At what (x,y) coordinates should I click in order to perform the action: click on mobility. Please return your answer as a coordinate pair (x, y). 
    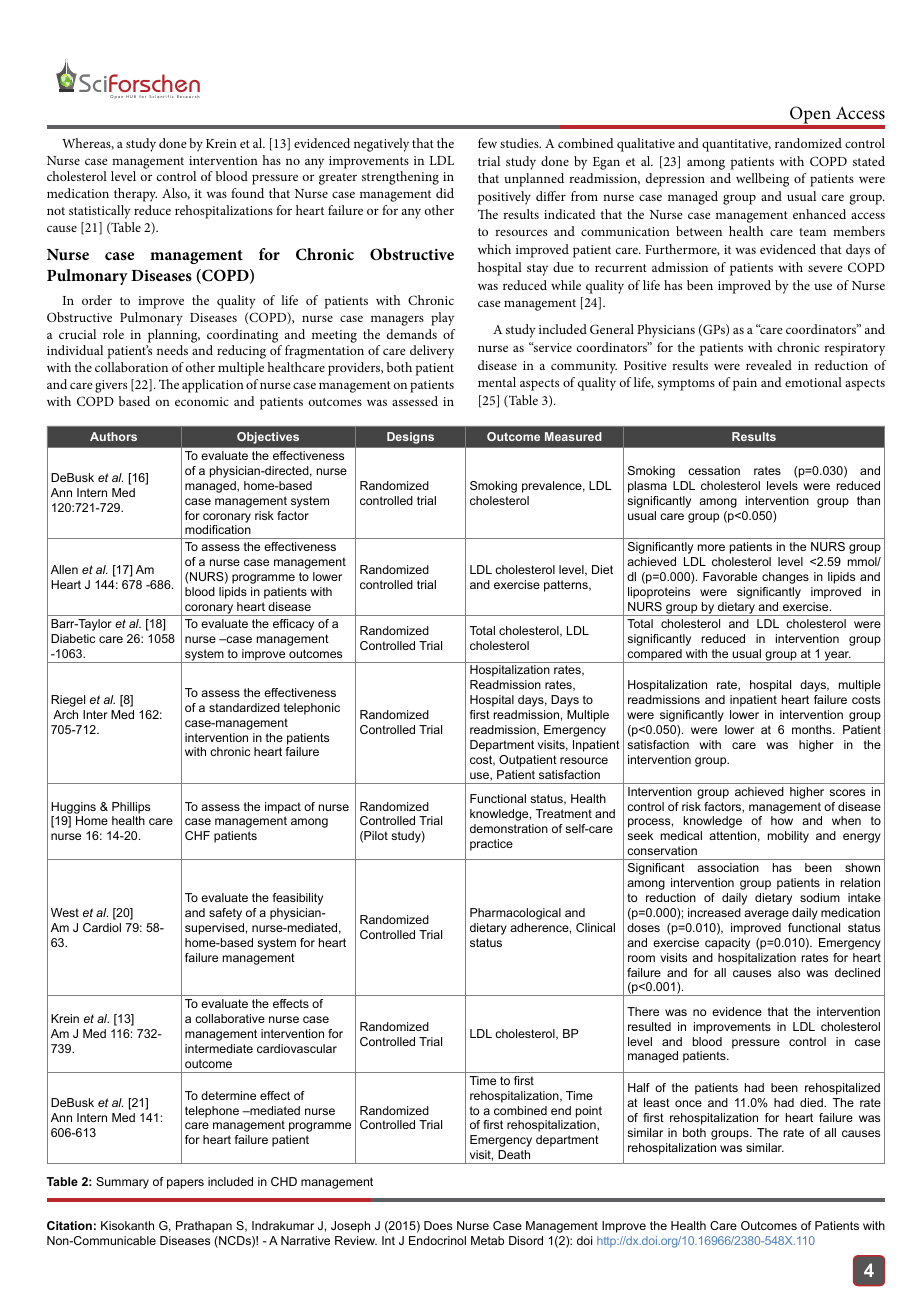
    Looking at the image, I should click on (788, 837).
